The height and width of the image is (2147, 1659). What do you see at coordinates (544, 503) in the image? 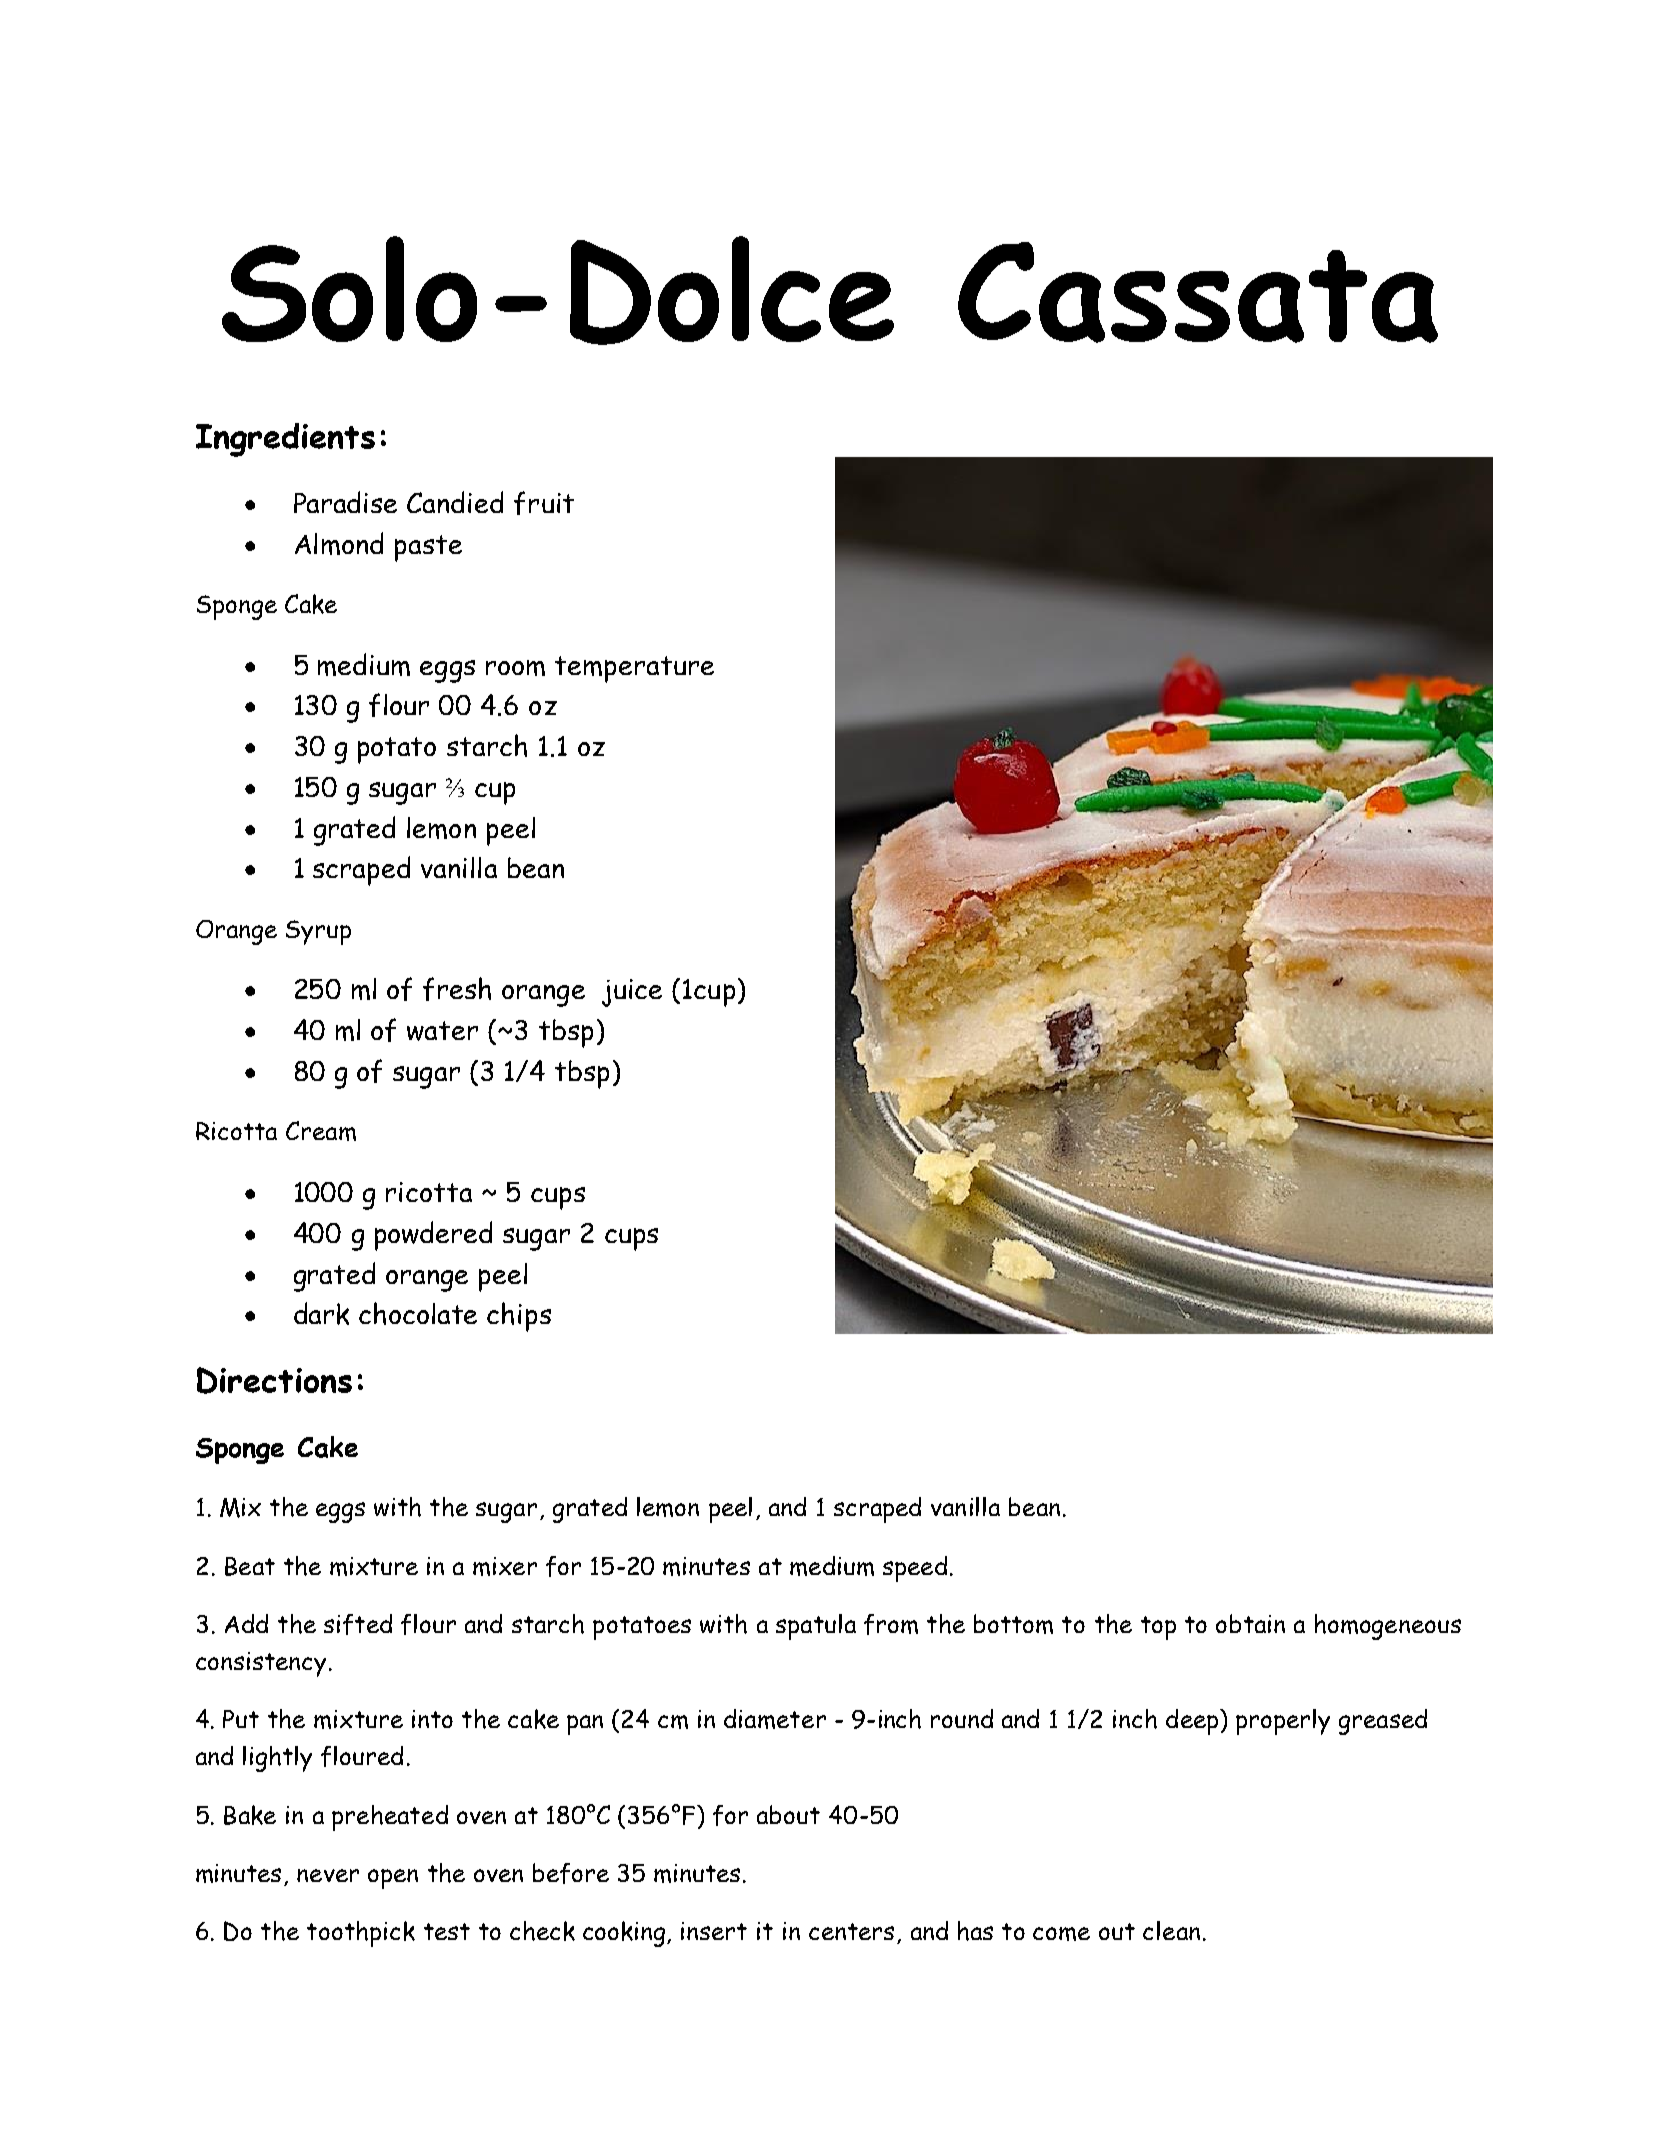
I see `fruit` at bounding box center [544, 503].
